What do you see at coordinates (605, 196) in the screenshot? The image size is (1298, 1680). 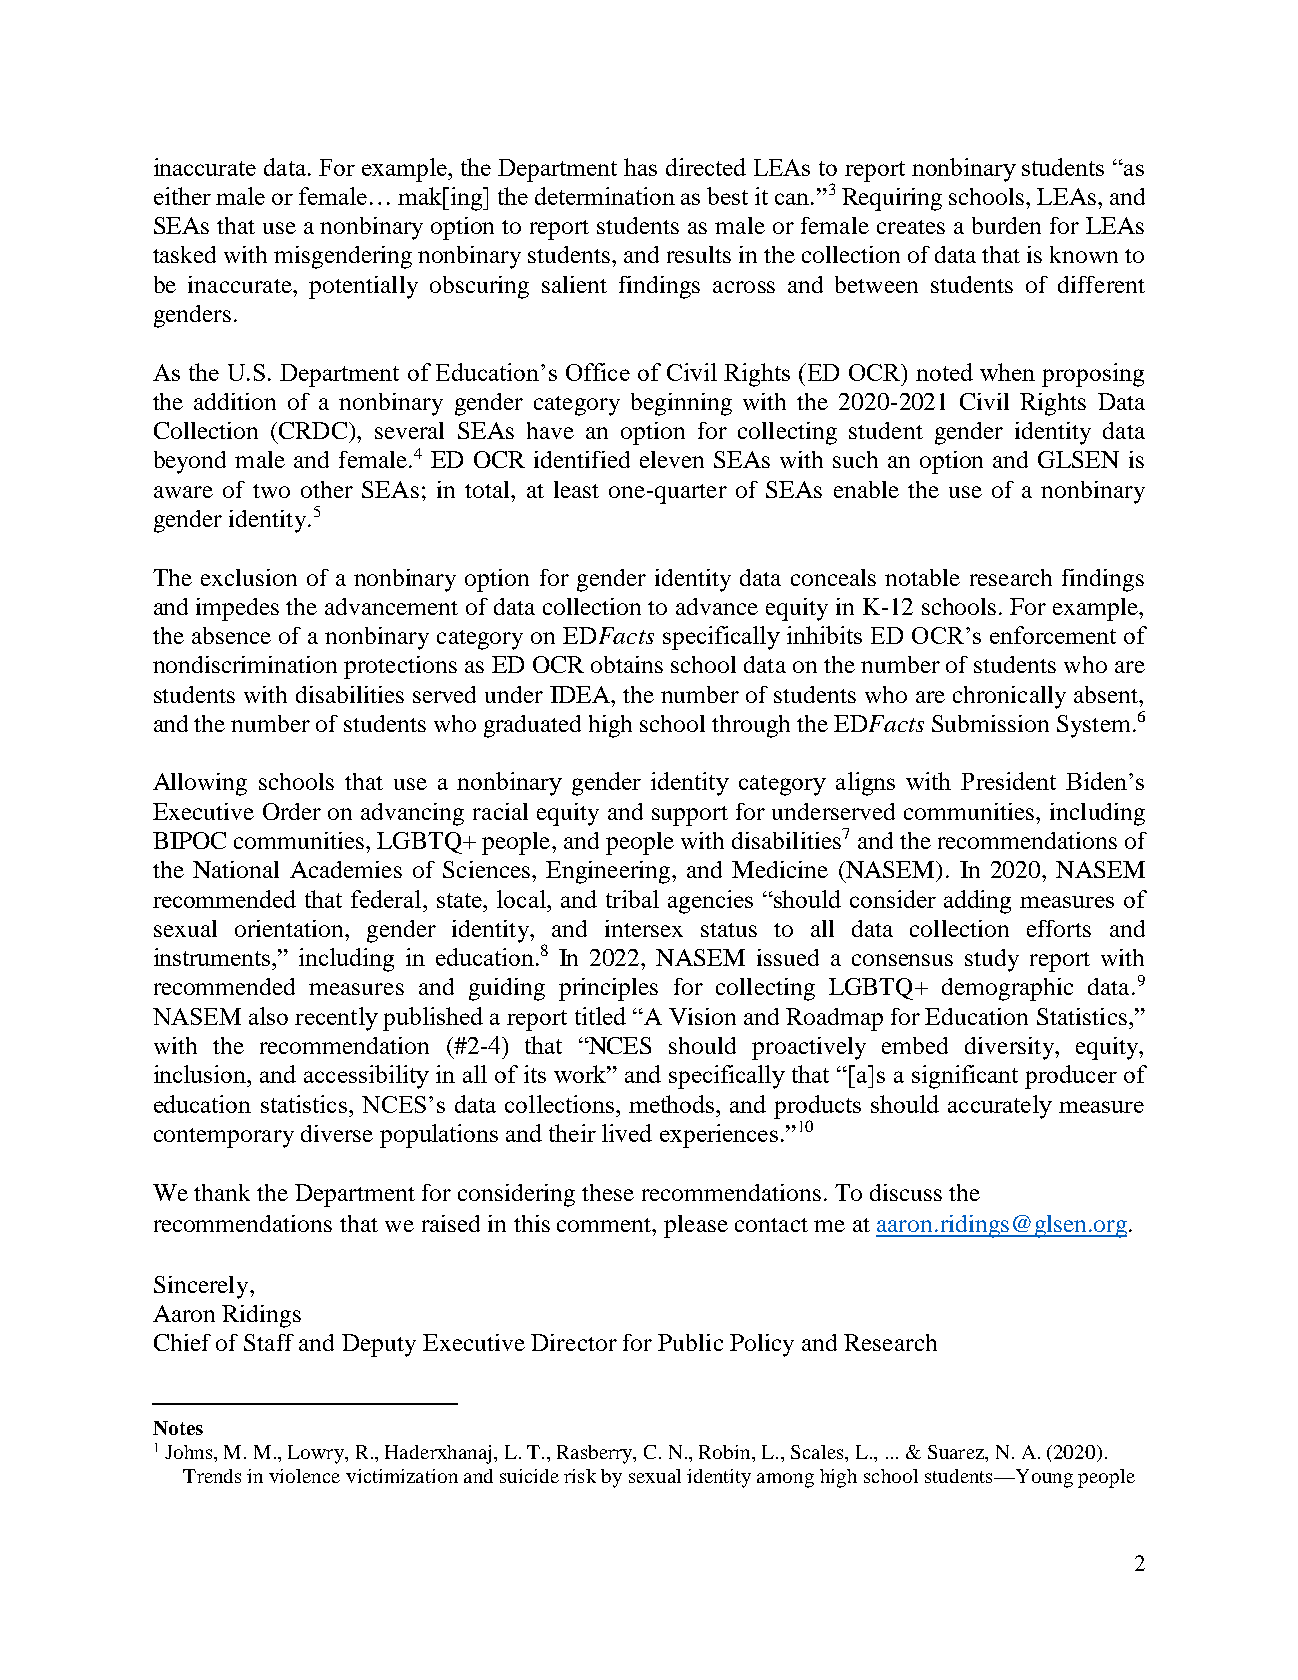 I see `determination` at bounding box center [605, 196].
